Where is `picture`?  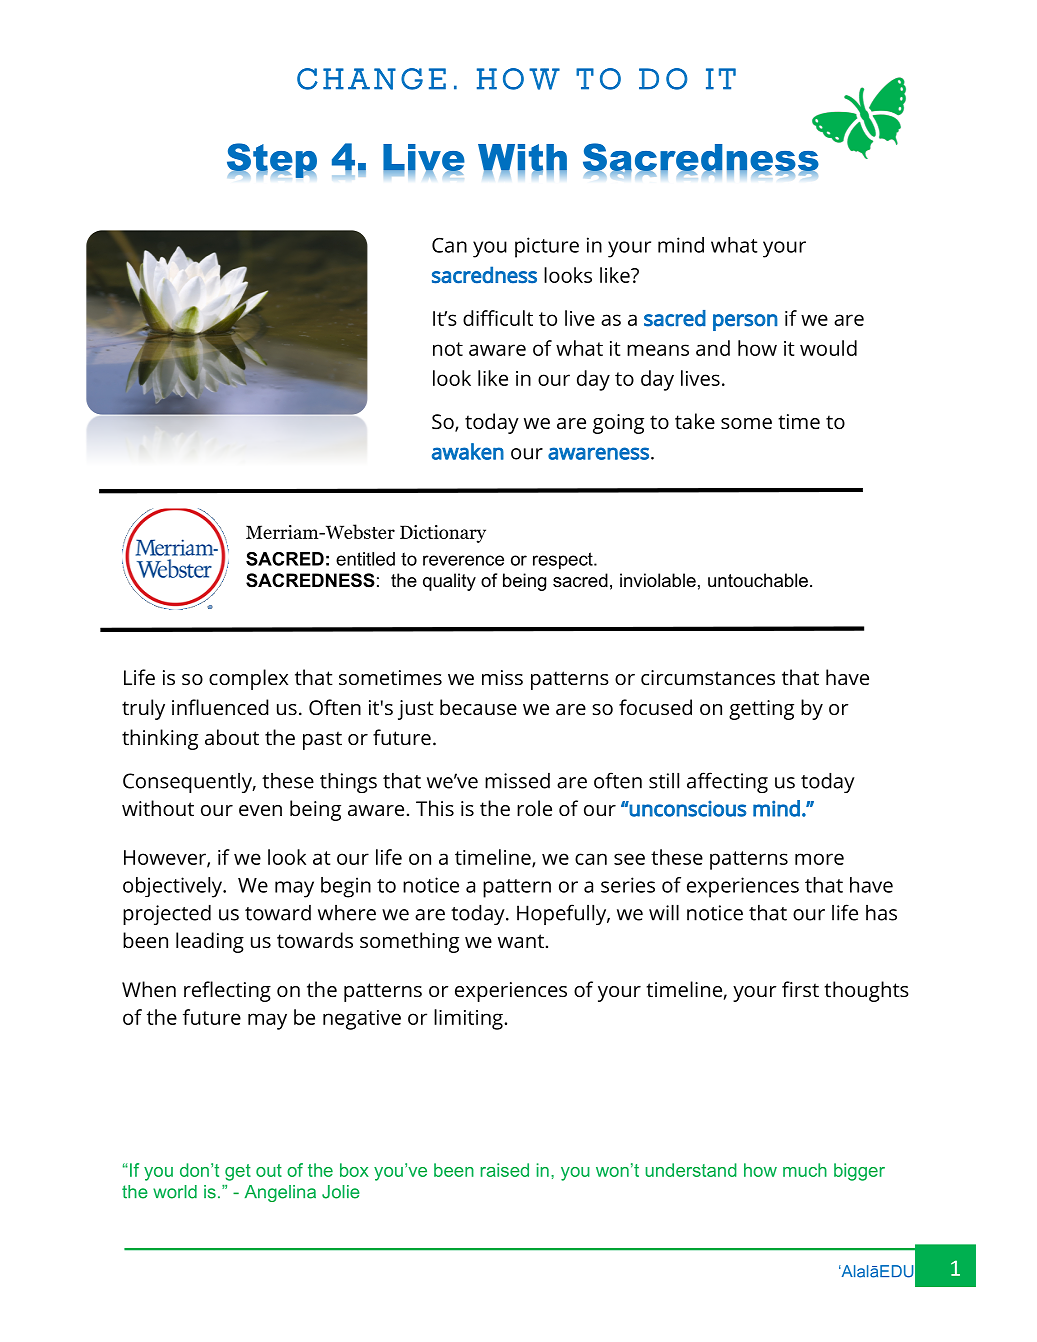
picture is located at coordinates (547, 247).
